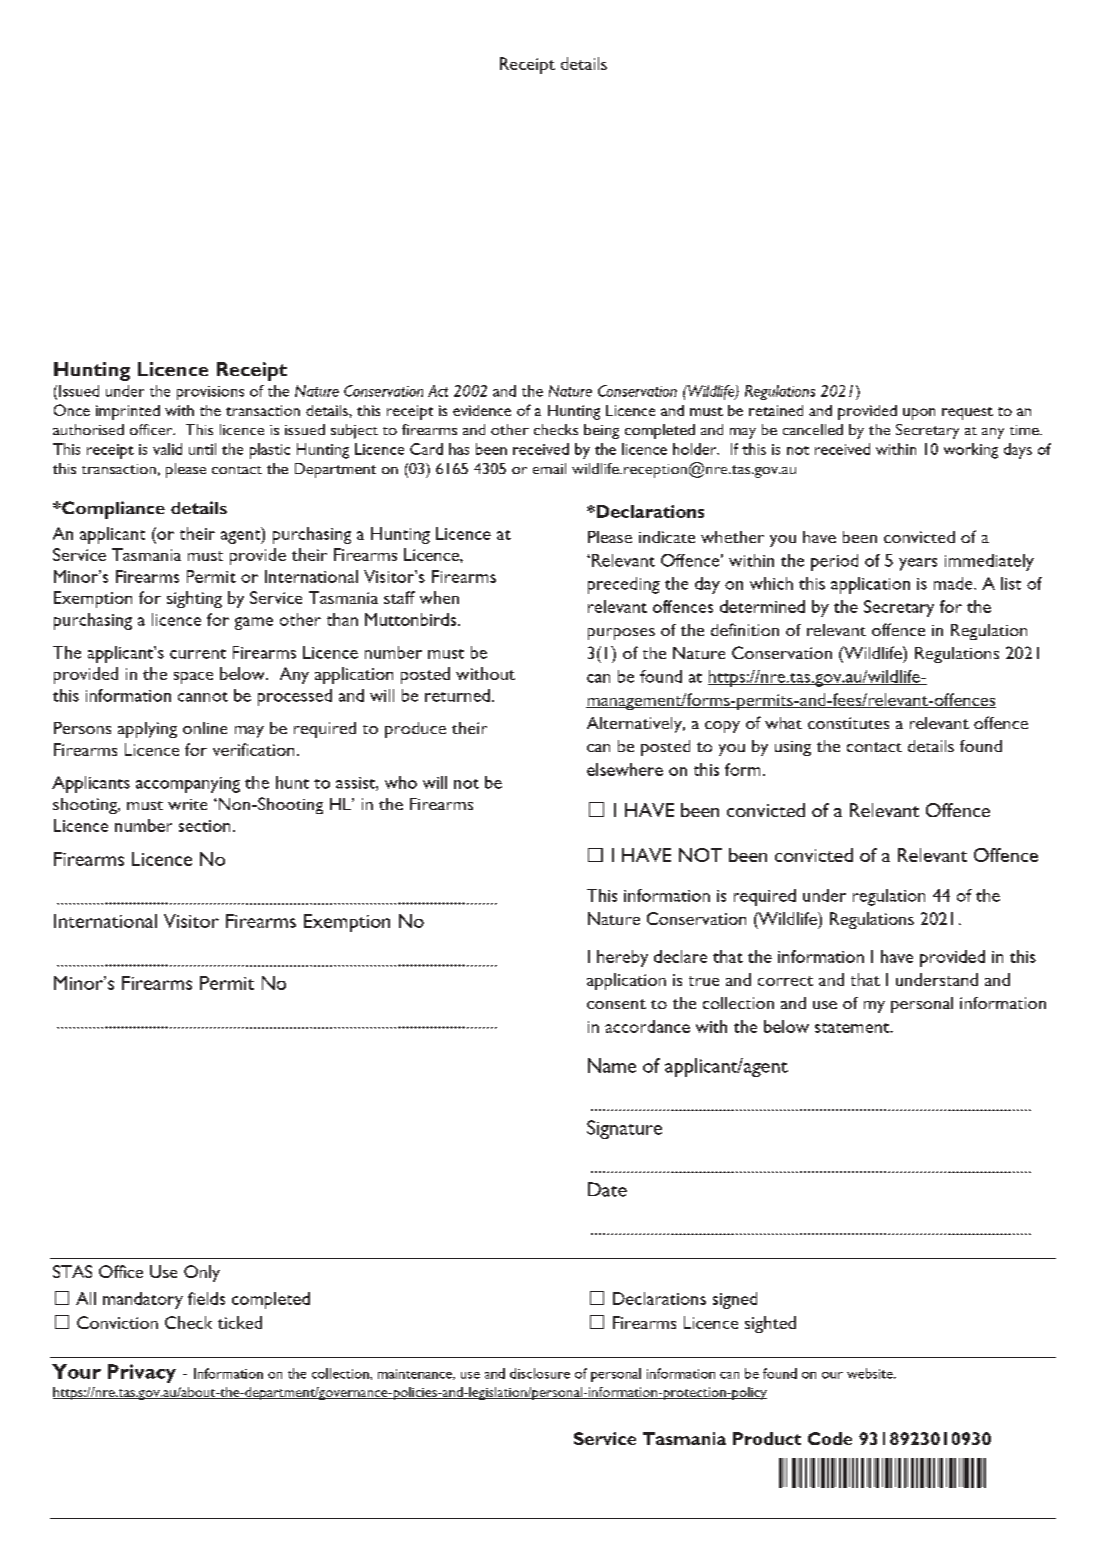 The width and height of the document is (1106, 1564). Describe the element at coordinates (601, 431) in the document. I see `being` at that location.
